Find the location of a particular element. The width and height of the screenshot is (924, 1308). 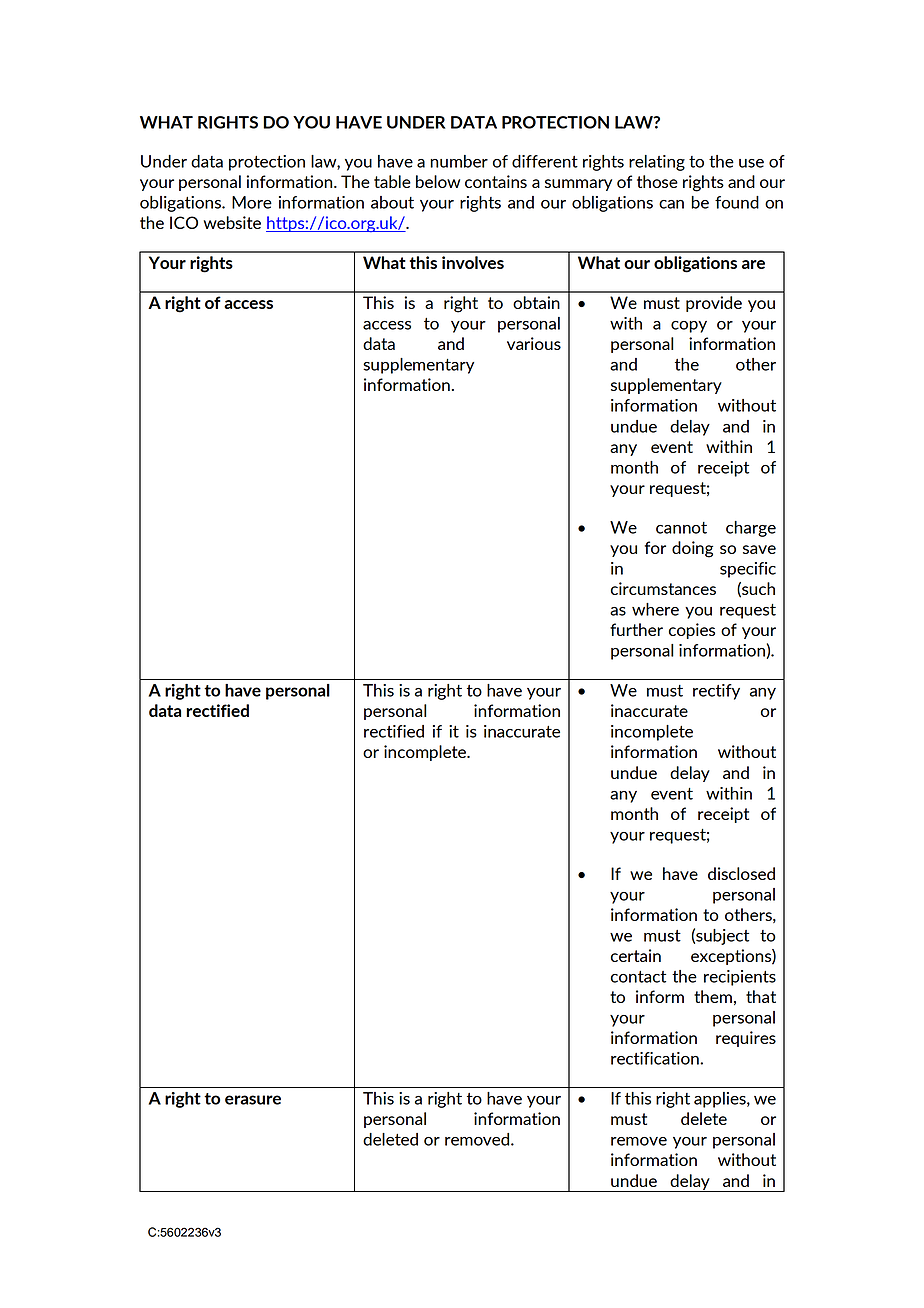

contains is located at coordinates (496, 181).
